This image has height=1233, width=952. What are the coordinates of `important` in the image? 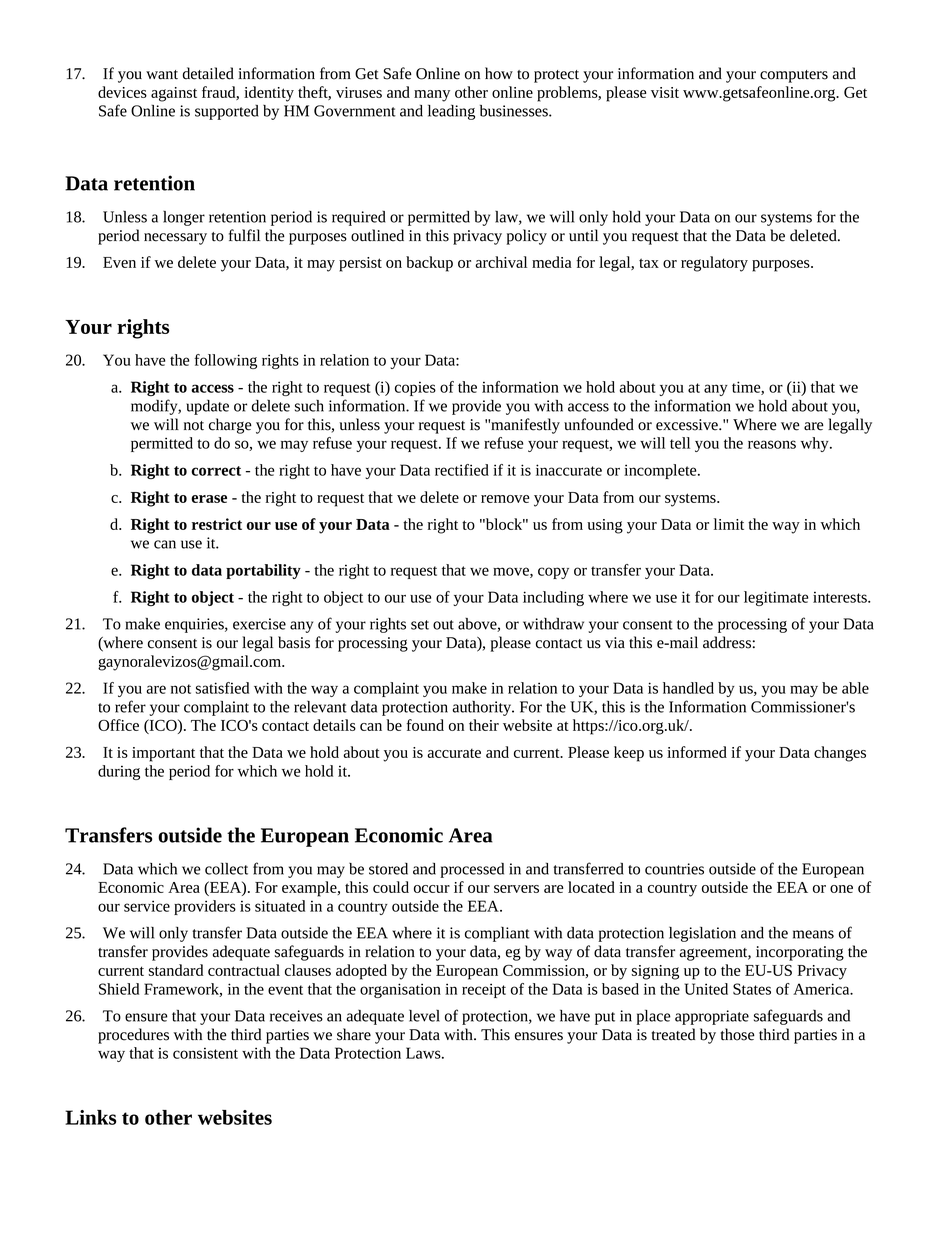 It's located at (163, 754).
